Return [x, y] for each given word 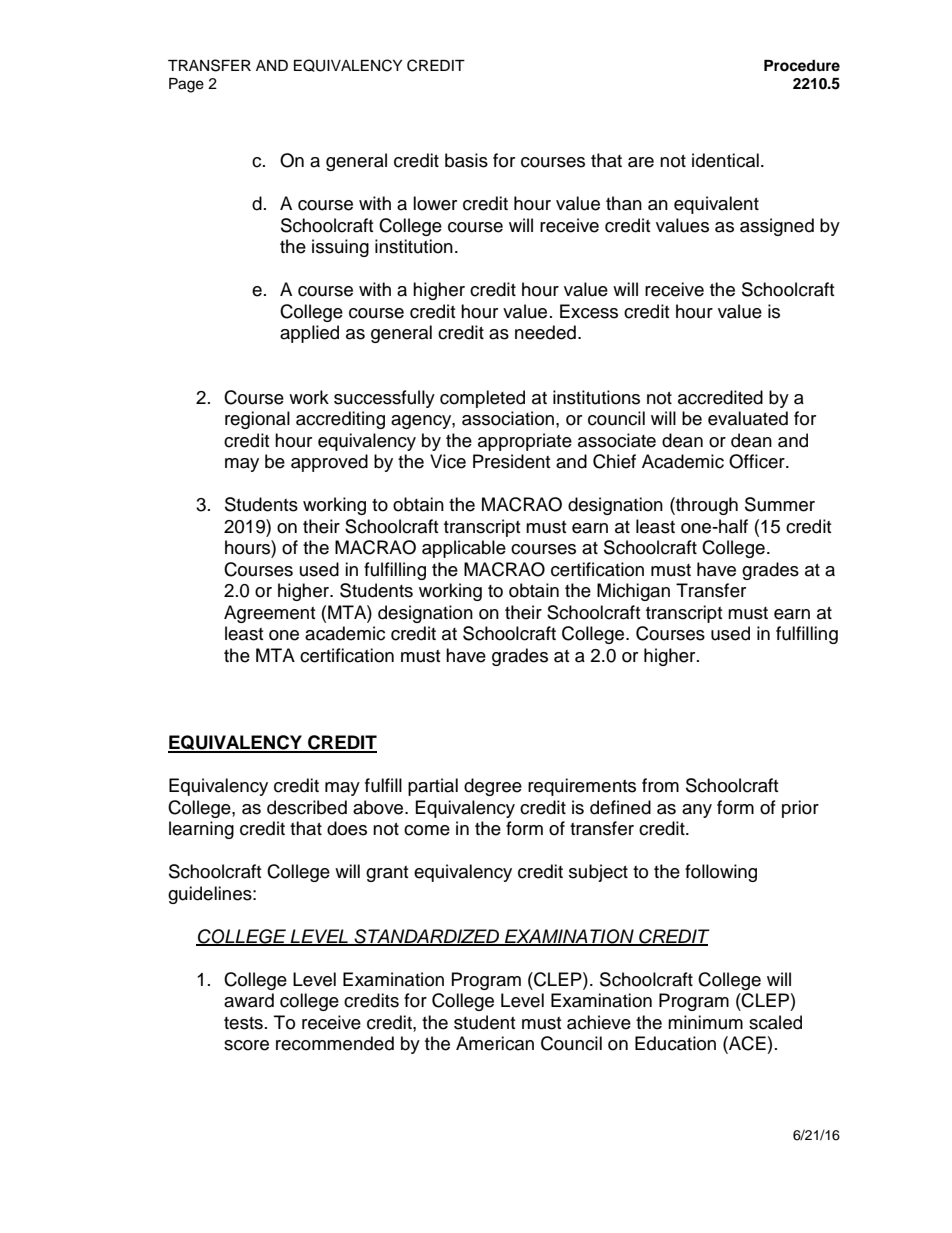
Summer [780, 504]
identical [725, 160]
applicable [464, 549]
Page [186, 85]
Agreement [269, 614]
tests [243, 1023]
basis [466, 160]
